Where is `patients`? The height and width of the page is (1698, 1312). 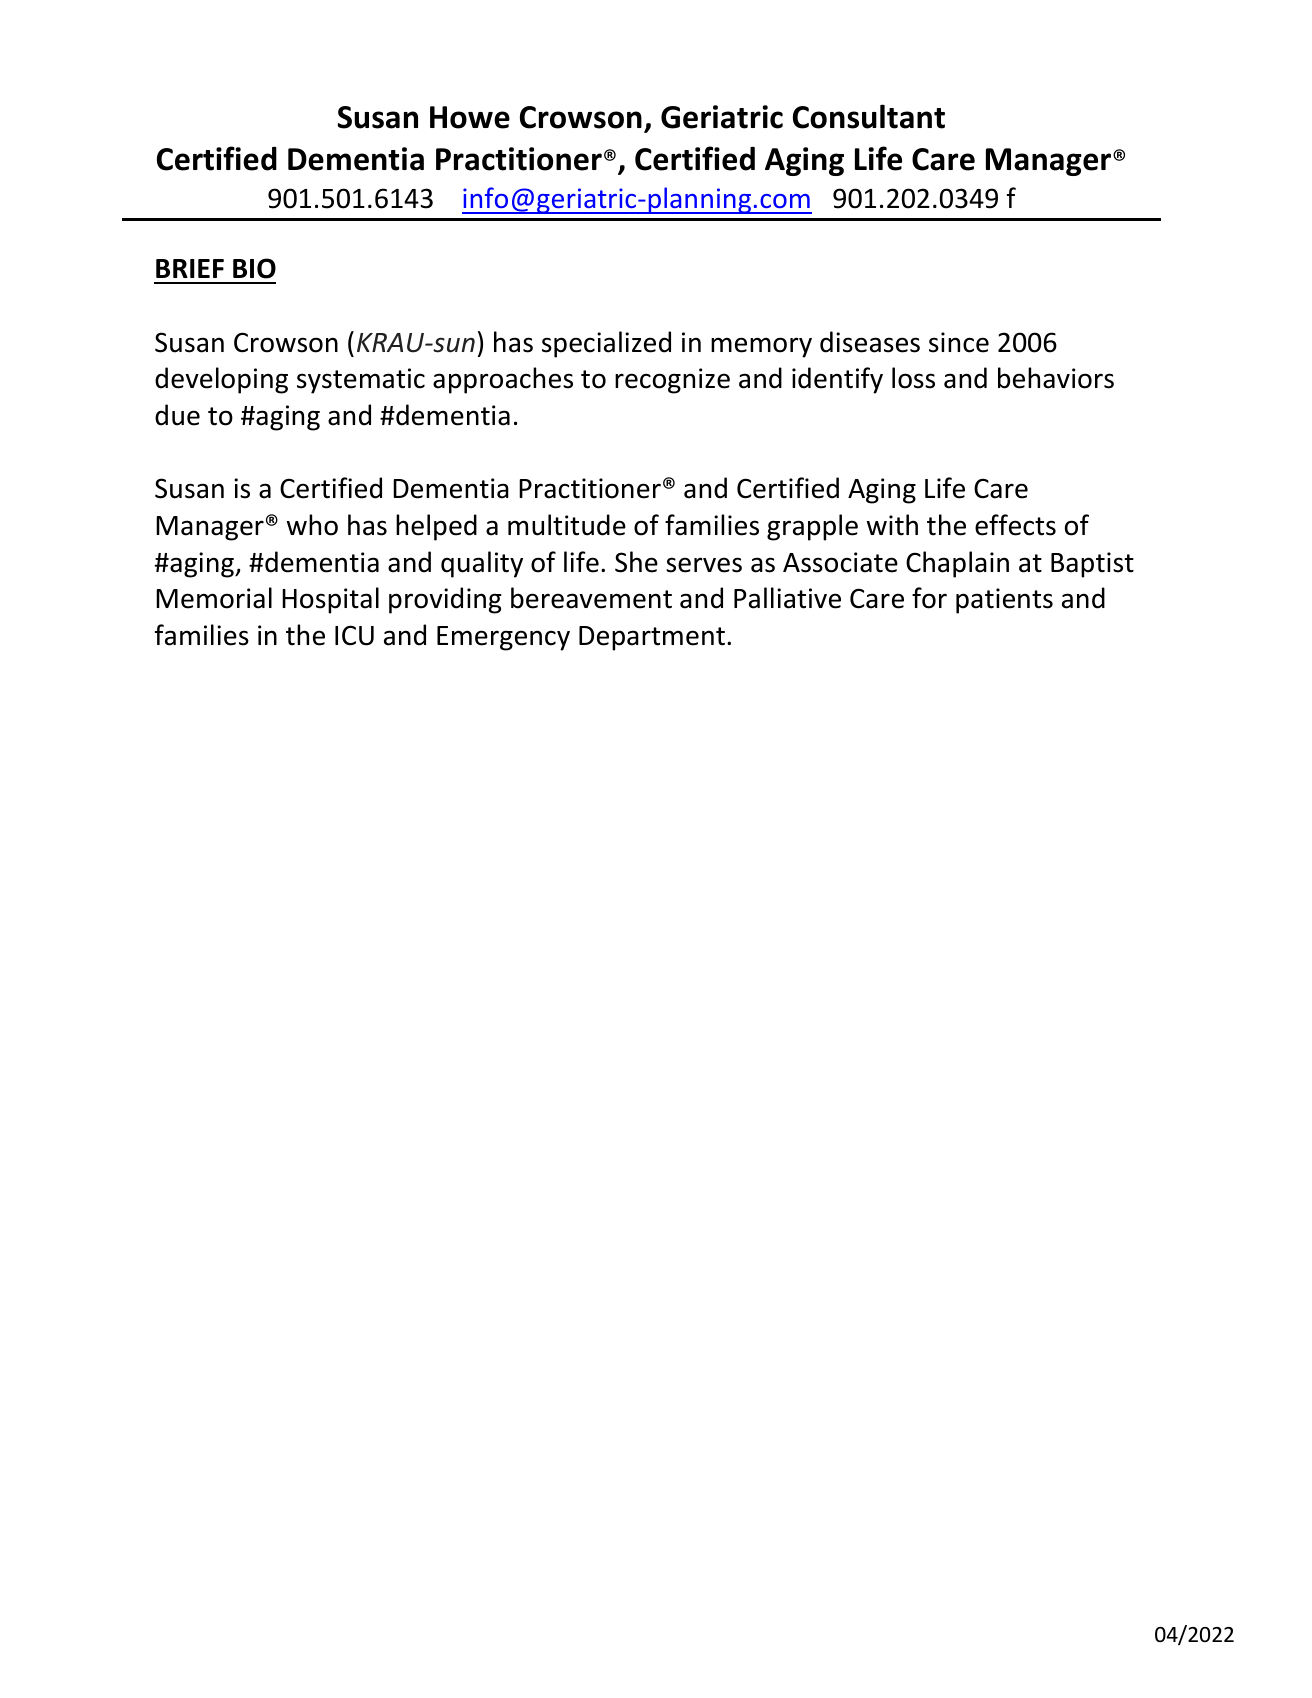 patients is located at coordinates (1004, 601).
